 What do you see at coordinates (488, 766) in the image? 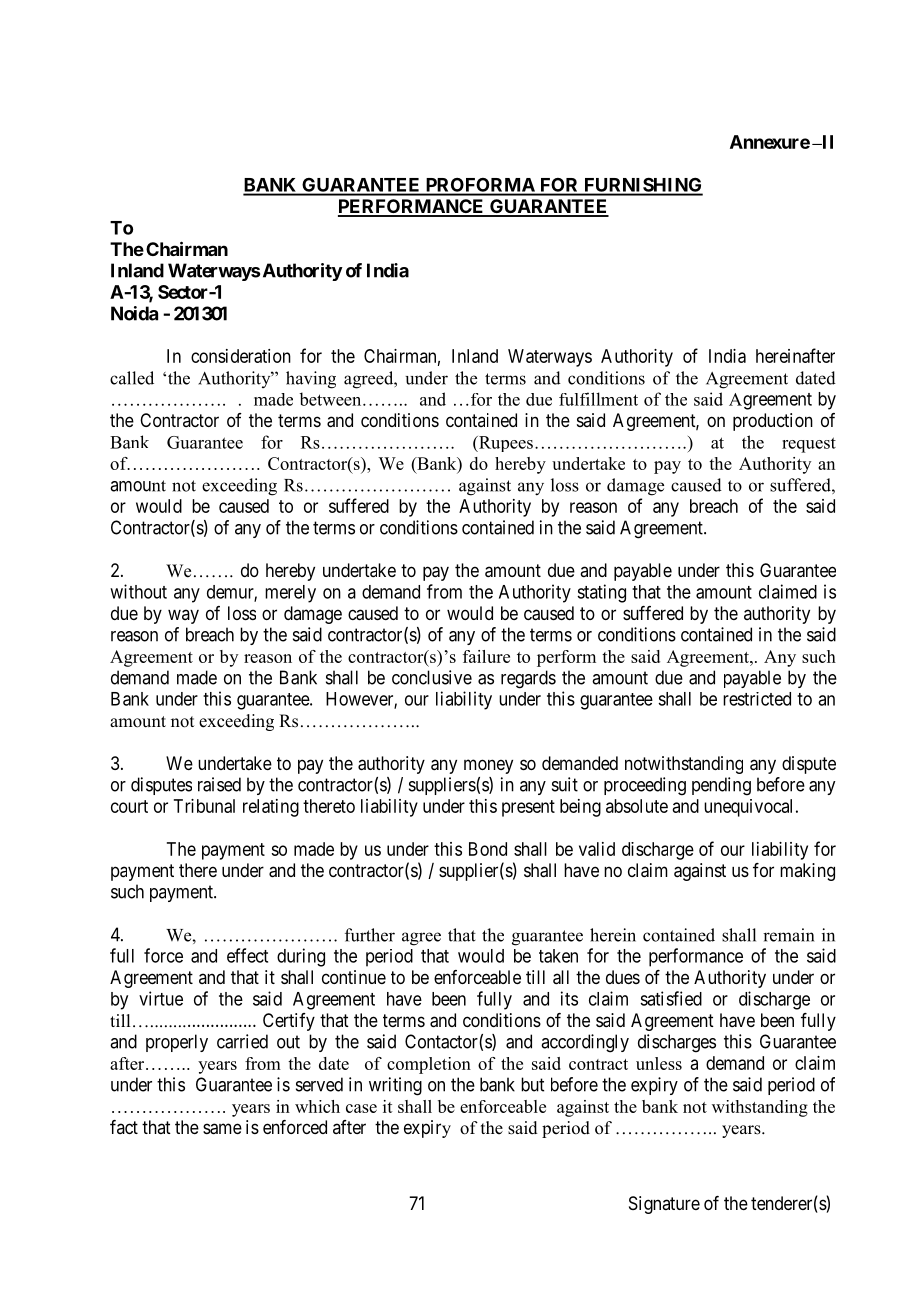
I see `money` at bounding box center [488, 766].
